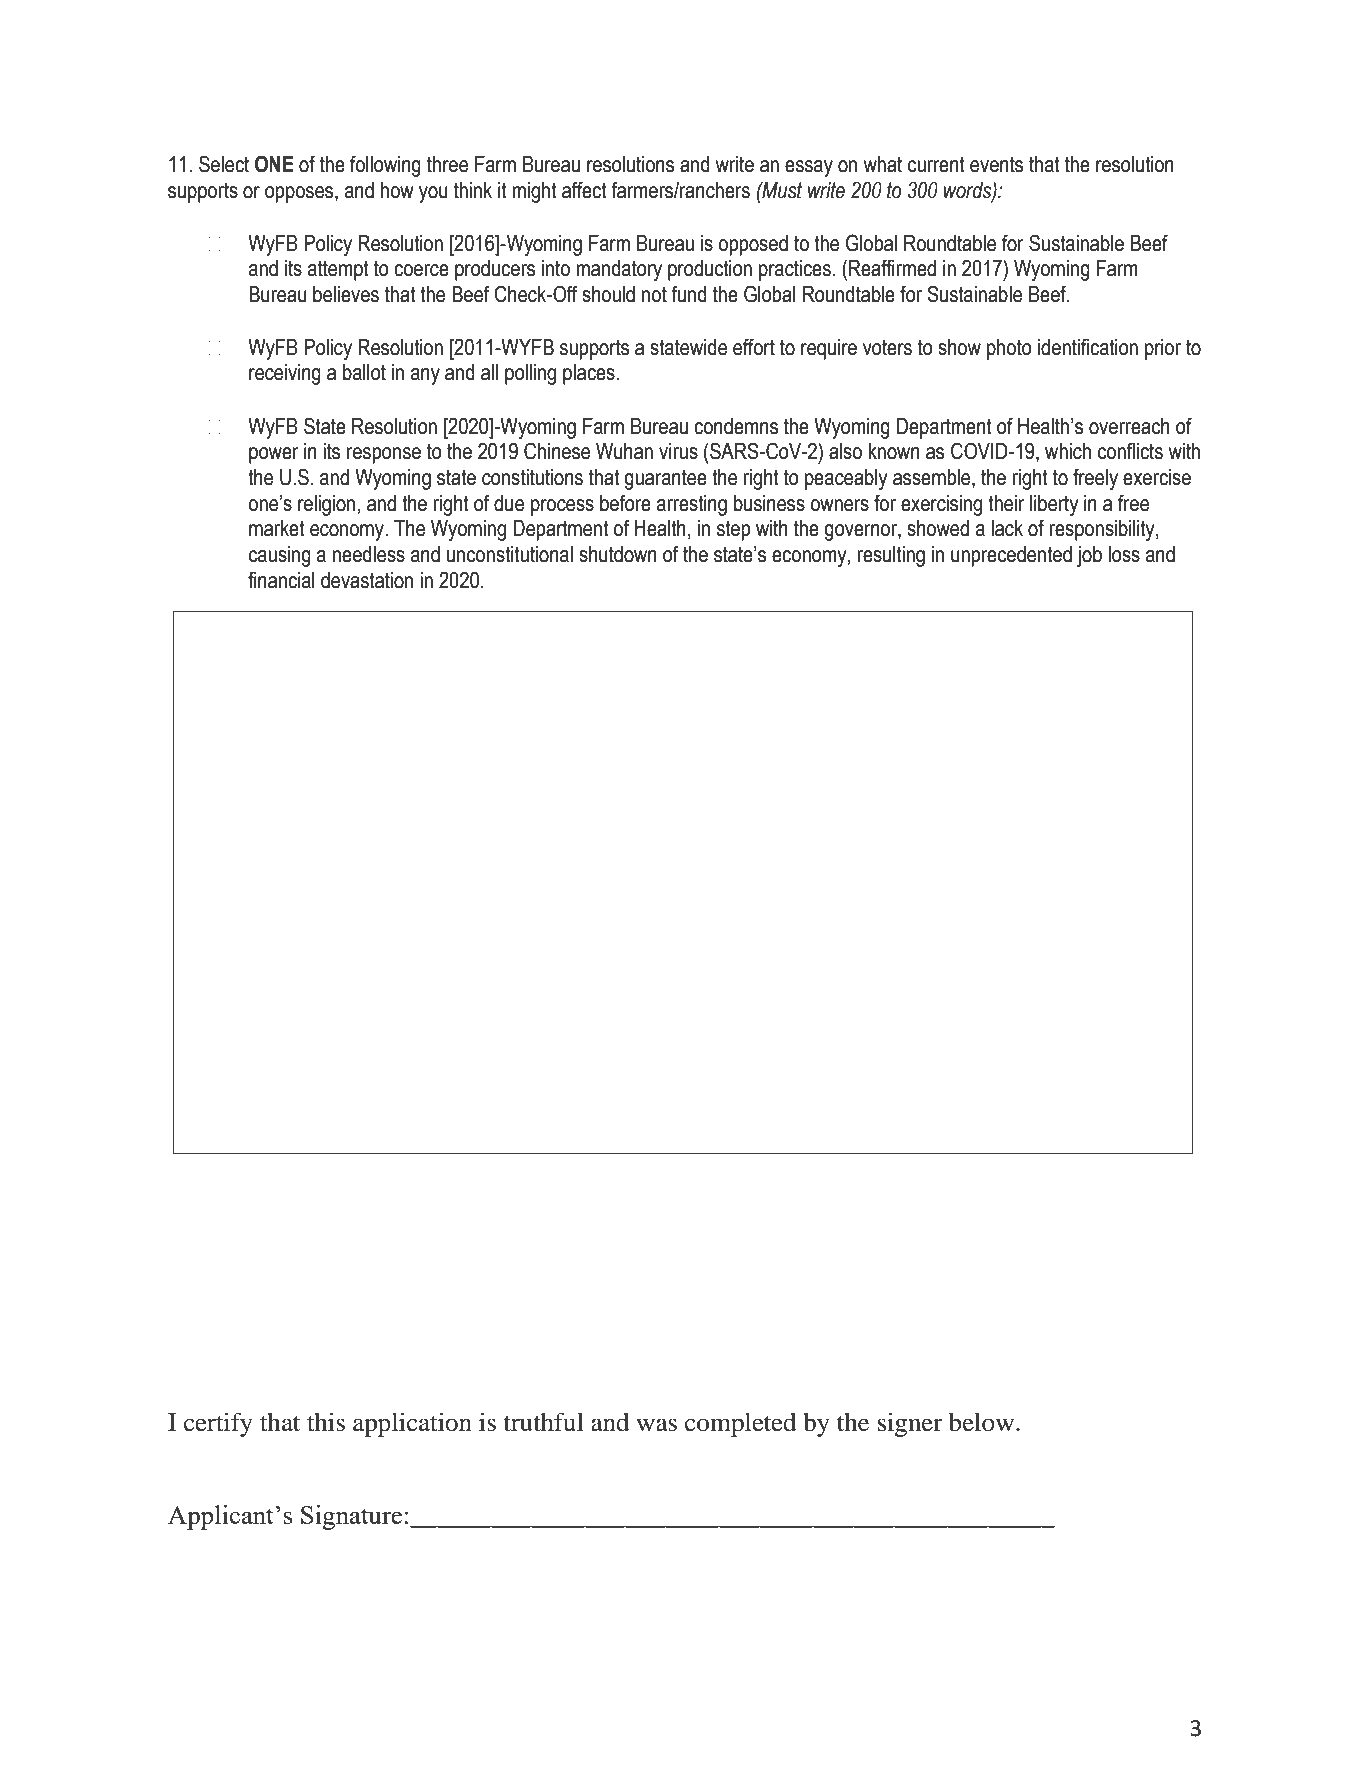 This page has width=1370, height=1773. What do you see at coordinates (983, 1422) in the page?
I see `below` at bounding box center [983, 1422].
